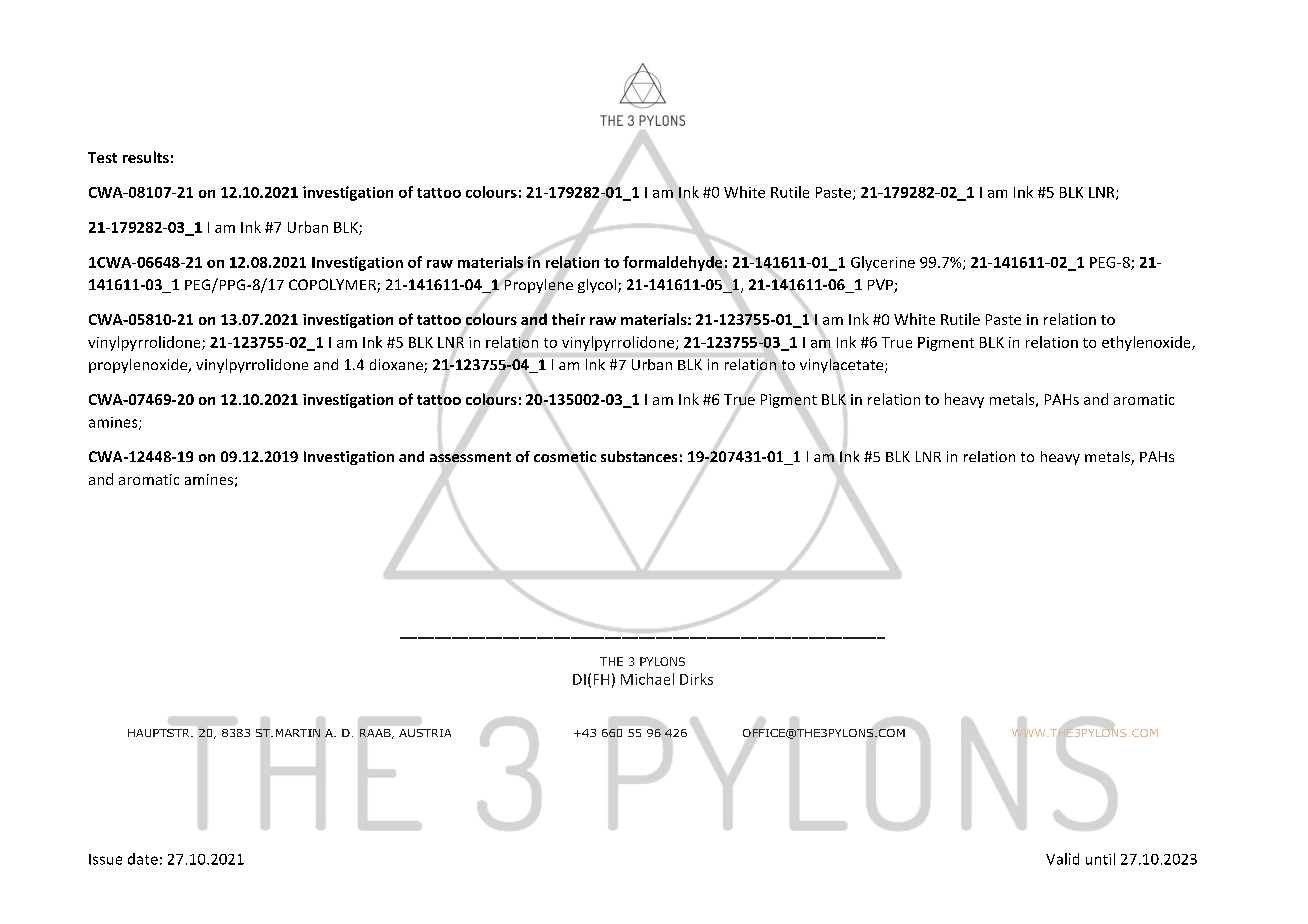  Describe the element at coordinates (883, 263) in the page. I see `Glycerine` at that location.
